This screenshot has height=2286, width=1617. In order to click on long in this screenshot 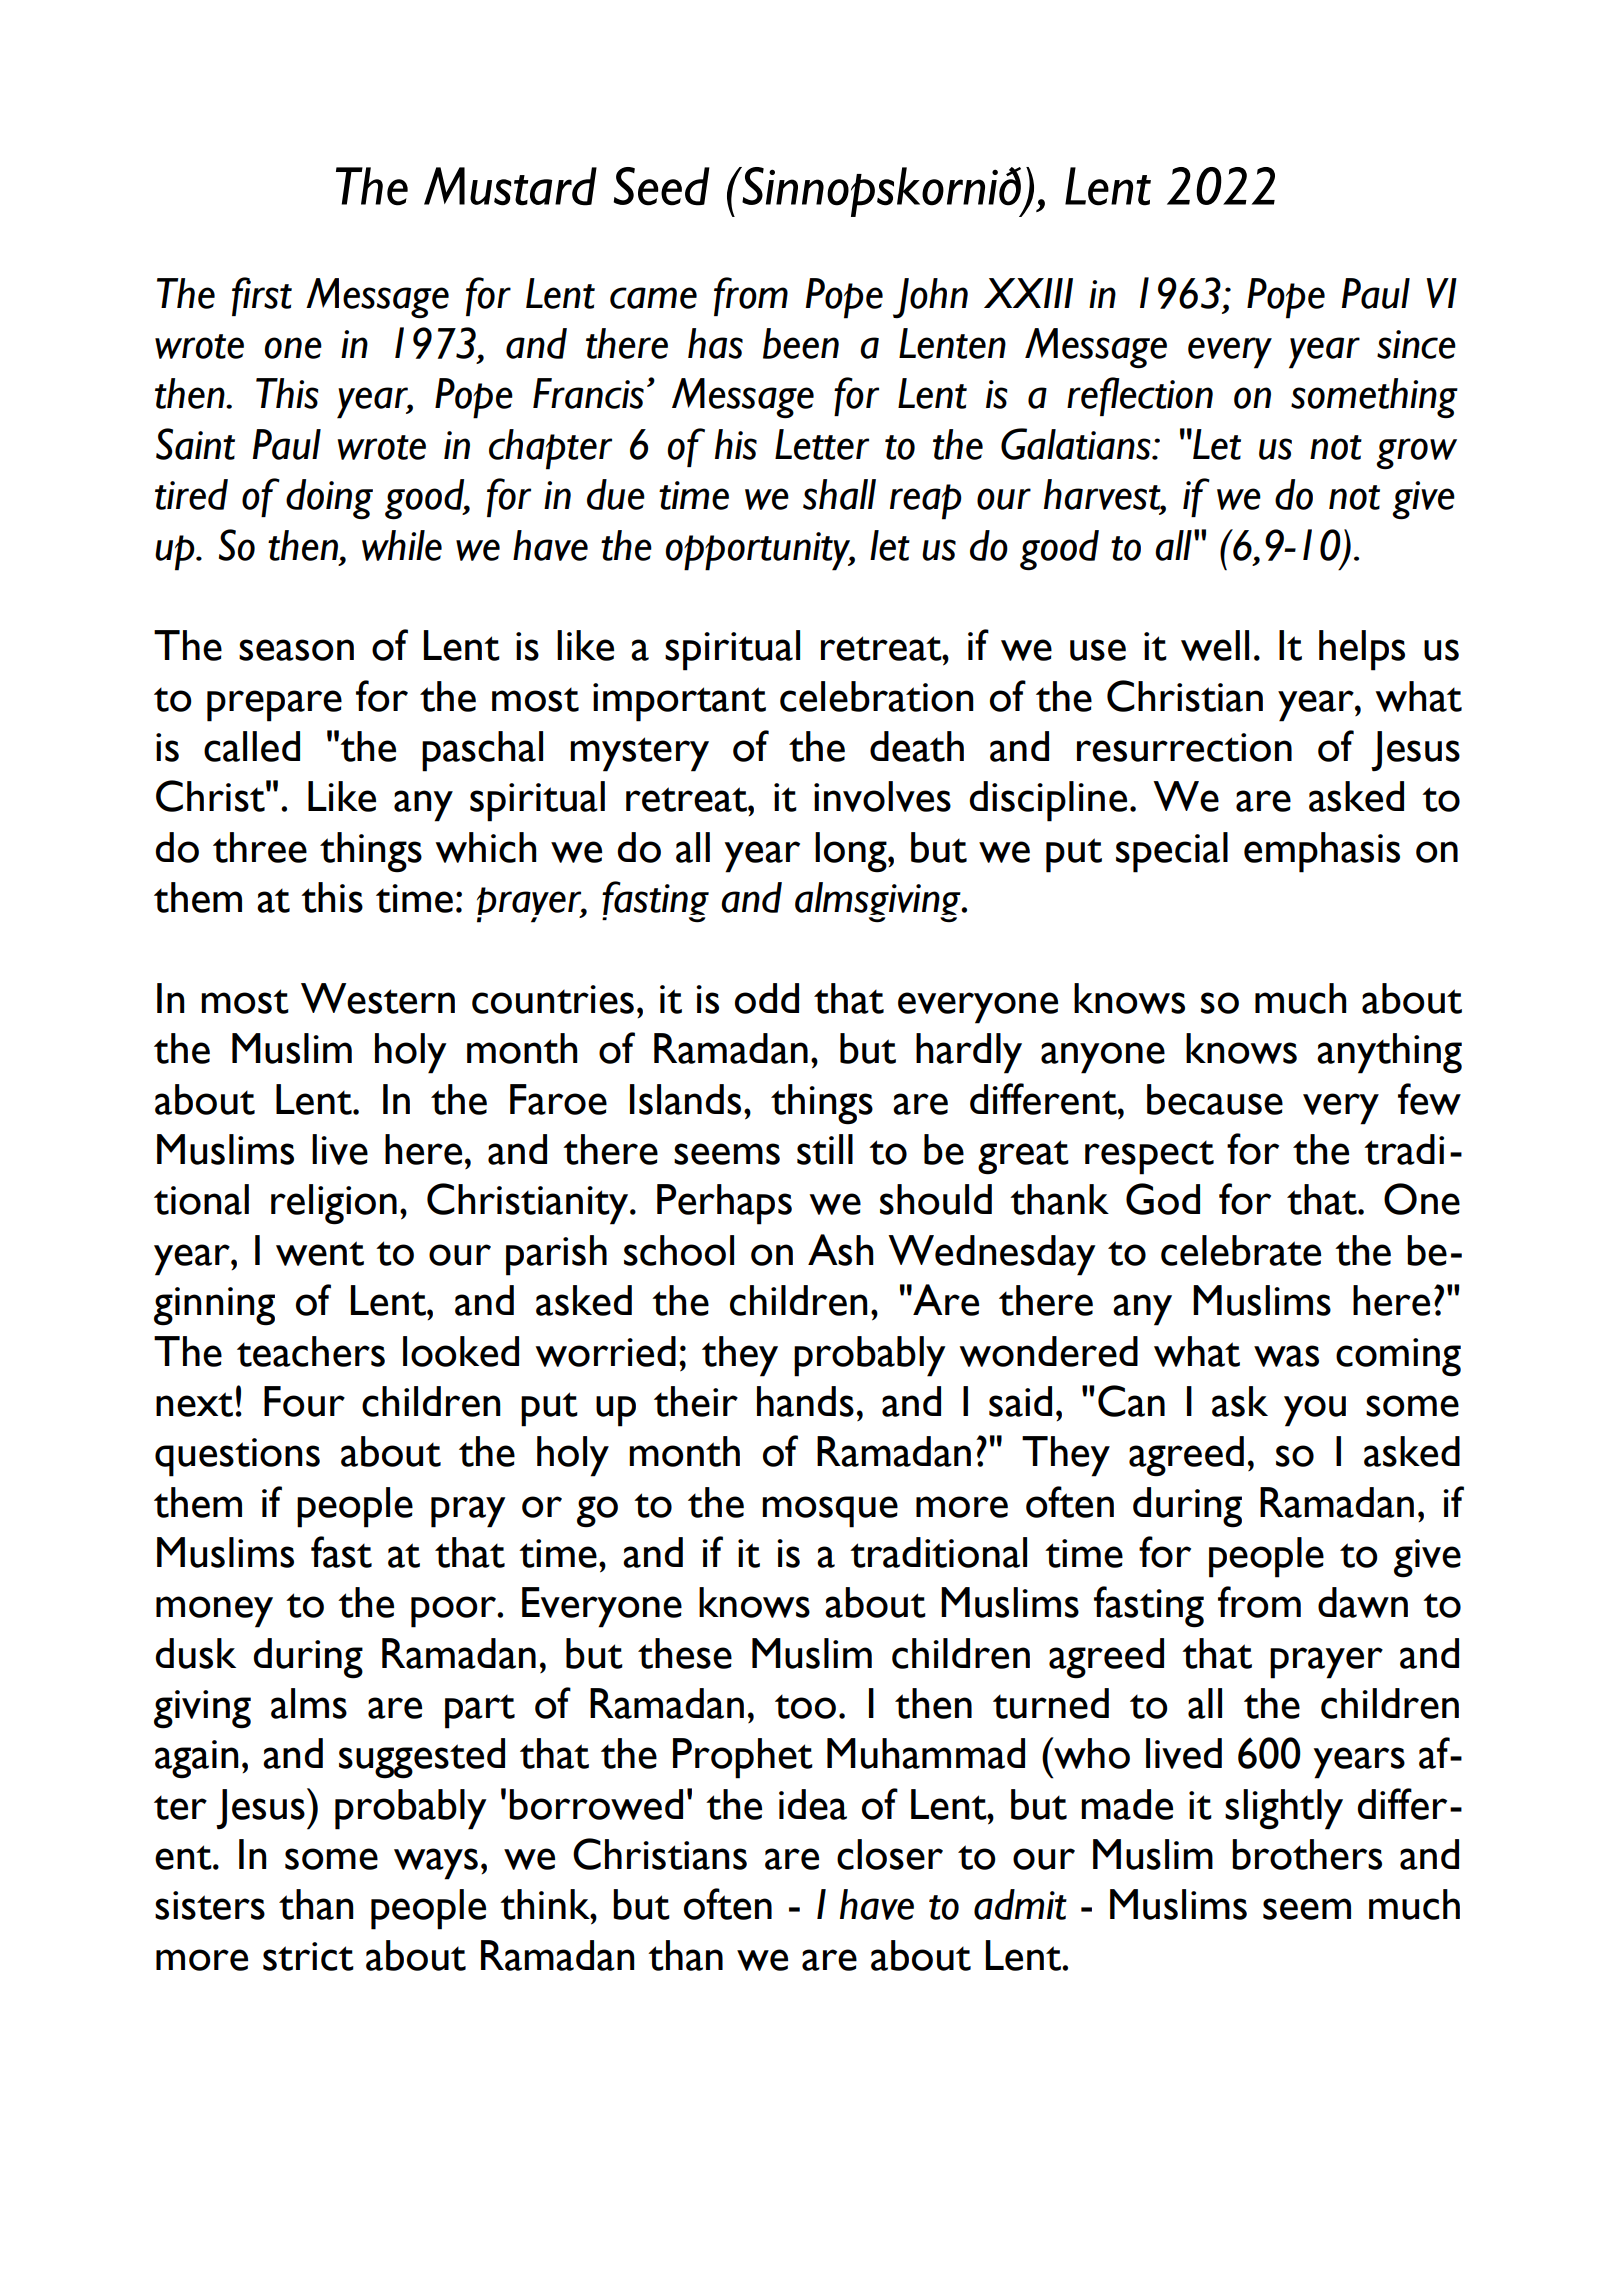, I will do `click(852, 852)`.
